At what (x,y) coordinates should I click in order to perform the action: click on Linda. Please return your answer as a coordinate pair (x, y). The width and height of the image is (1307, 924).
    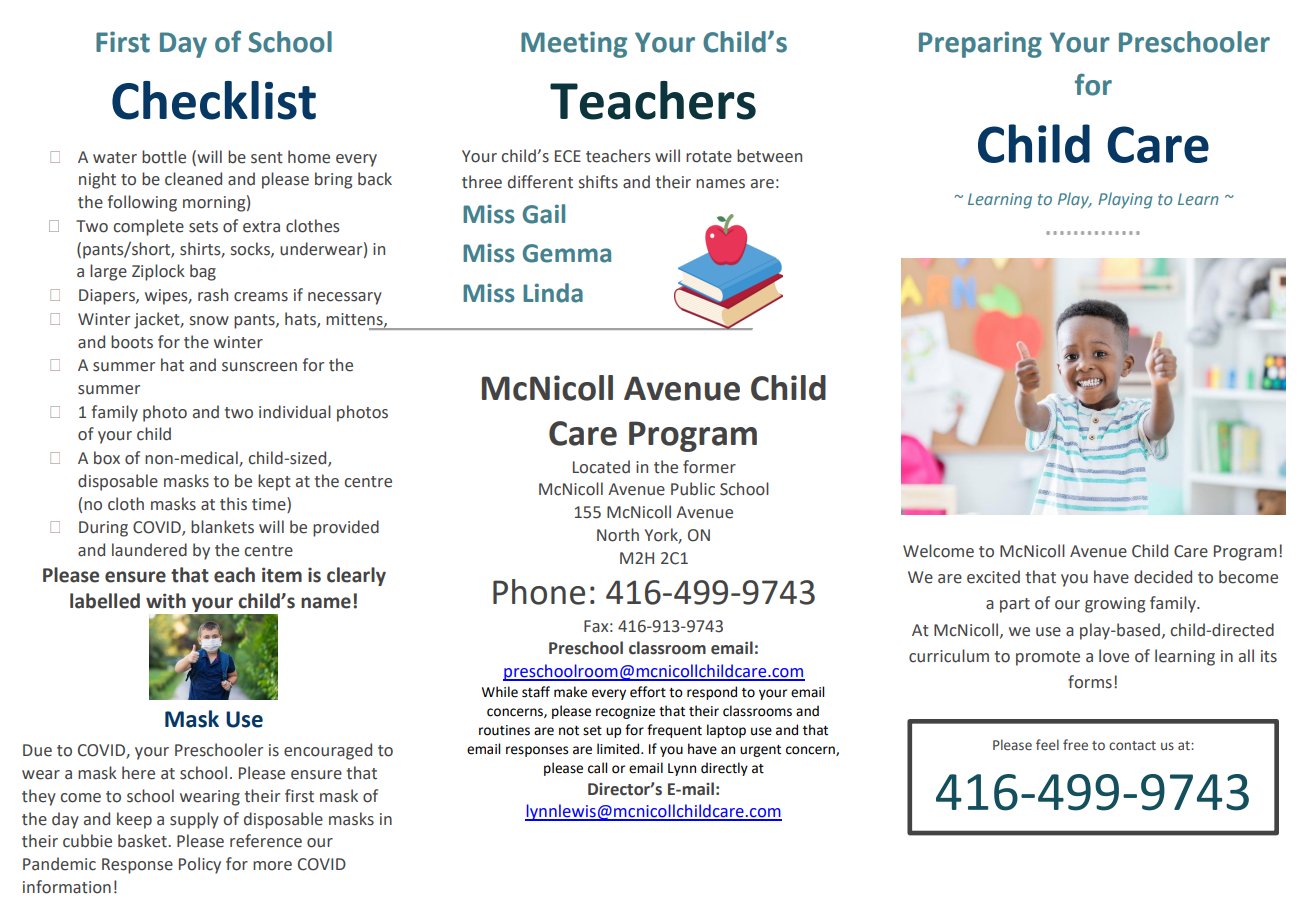
    Looking at the image, I should click on (553, 293).
